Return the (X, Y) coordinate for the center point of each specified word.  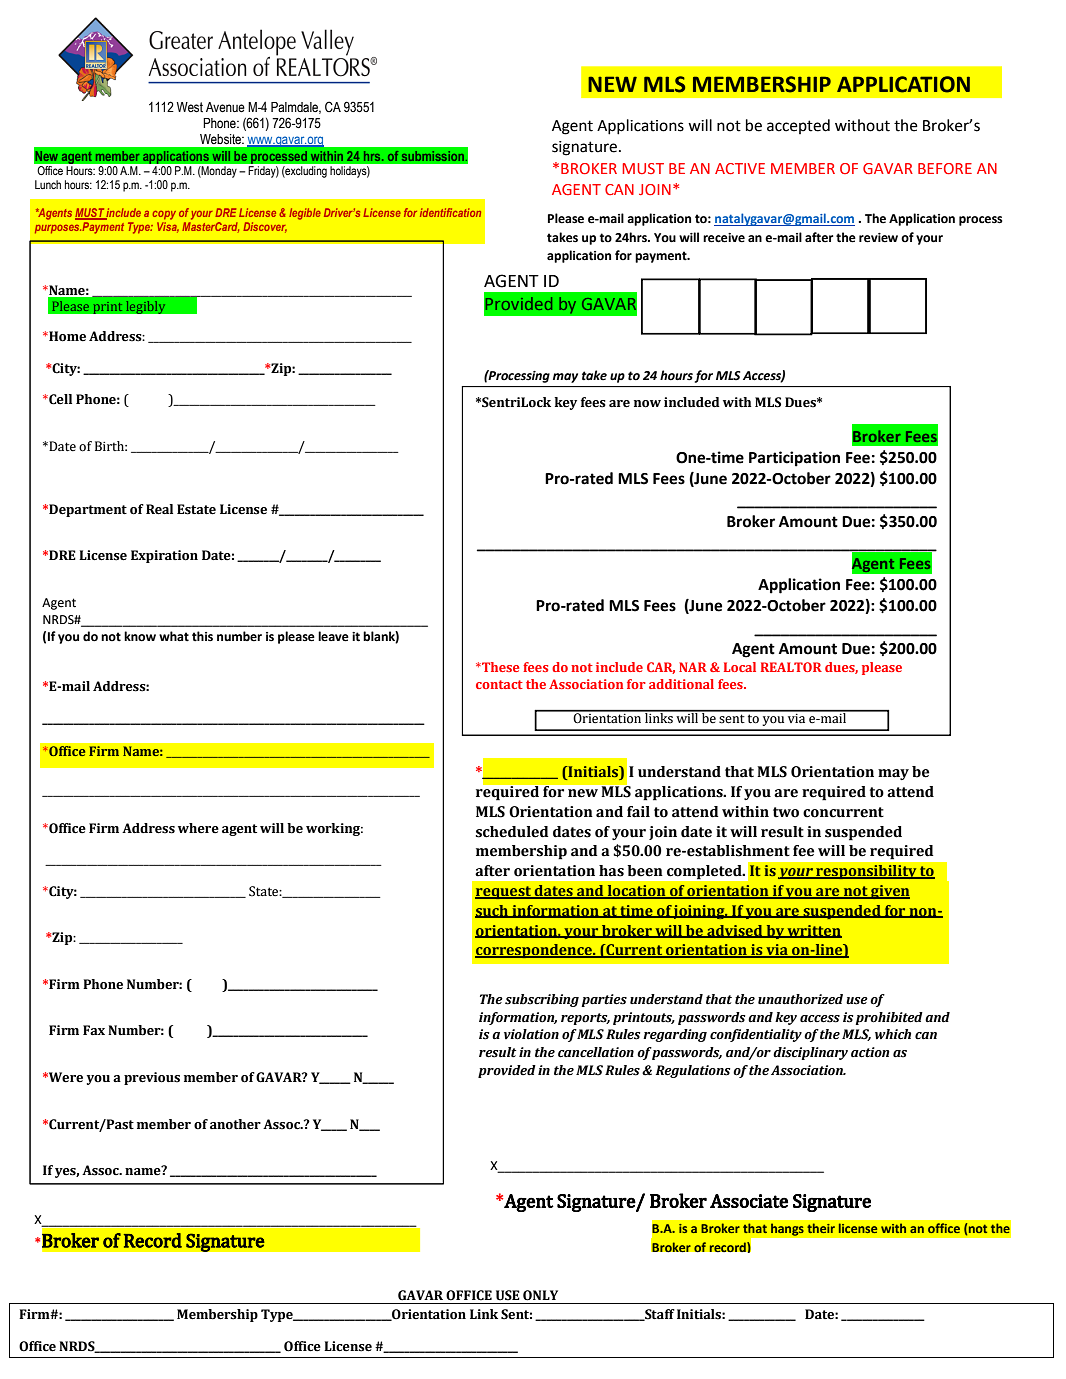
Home (66, 336)
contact (499, 684)
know (140, 636)
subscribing (542, 1000)
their (821, 1228)
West (190, 107)
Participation (794, 459)
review (878, 238)
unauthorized (800, 999)
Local (740, 667)
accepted (798, 126)
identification (450, 212)
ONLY (540, 1295)
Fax (94, 1030)
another (235, 1124)
